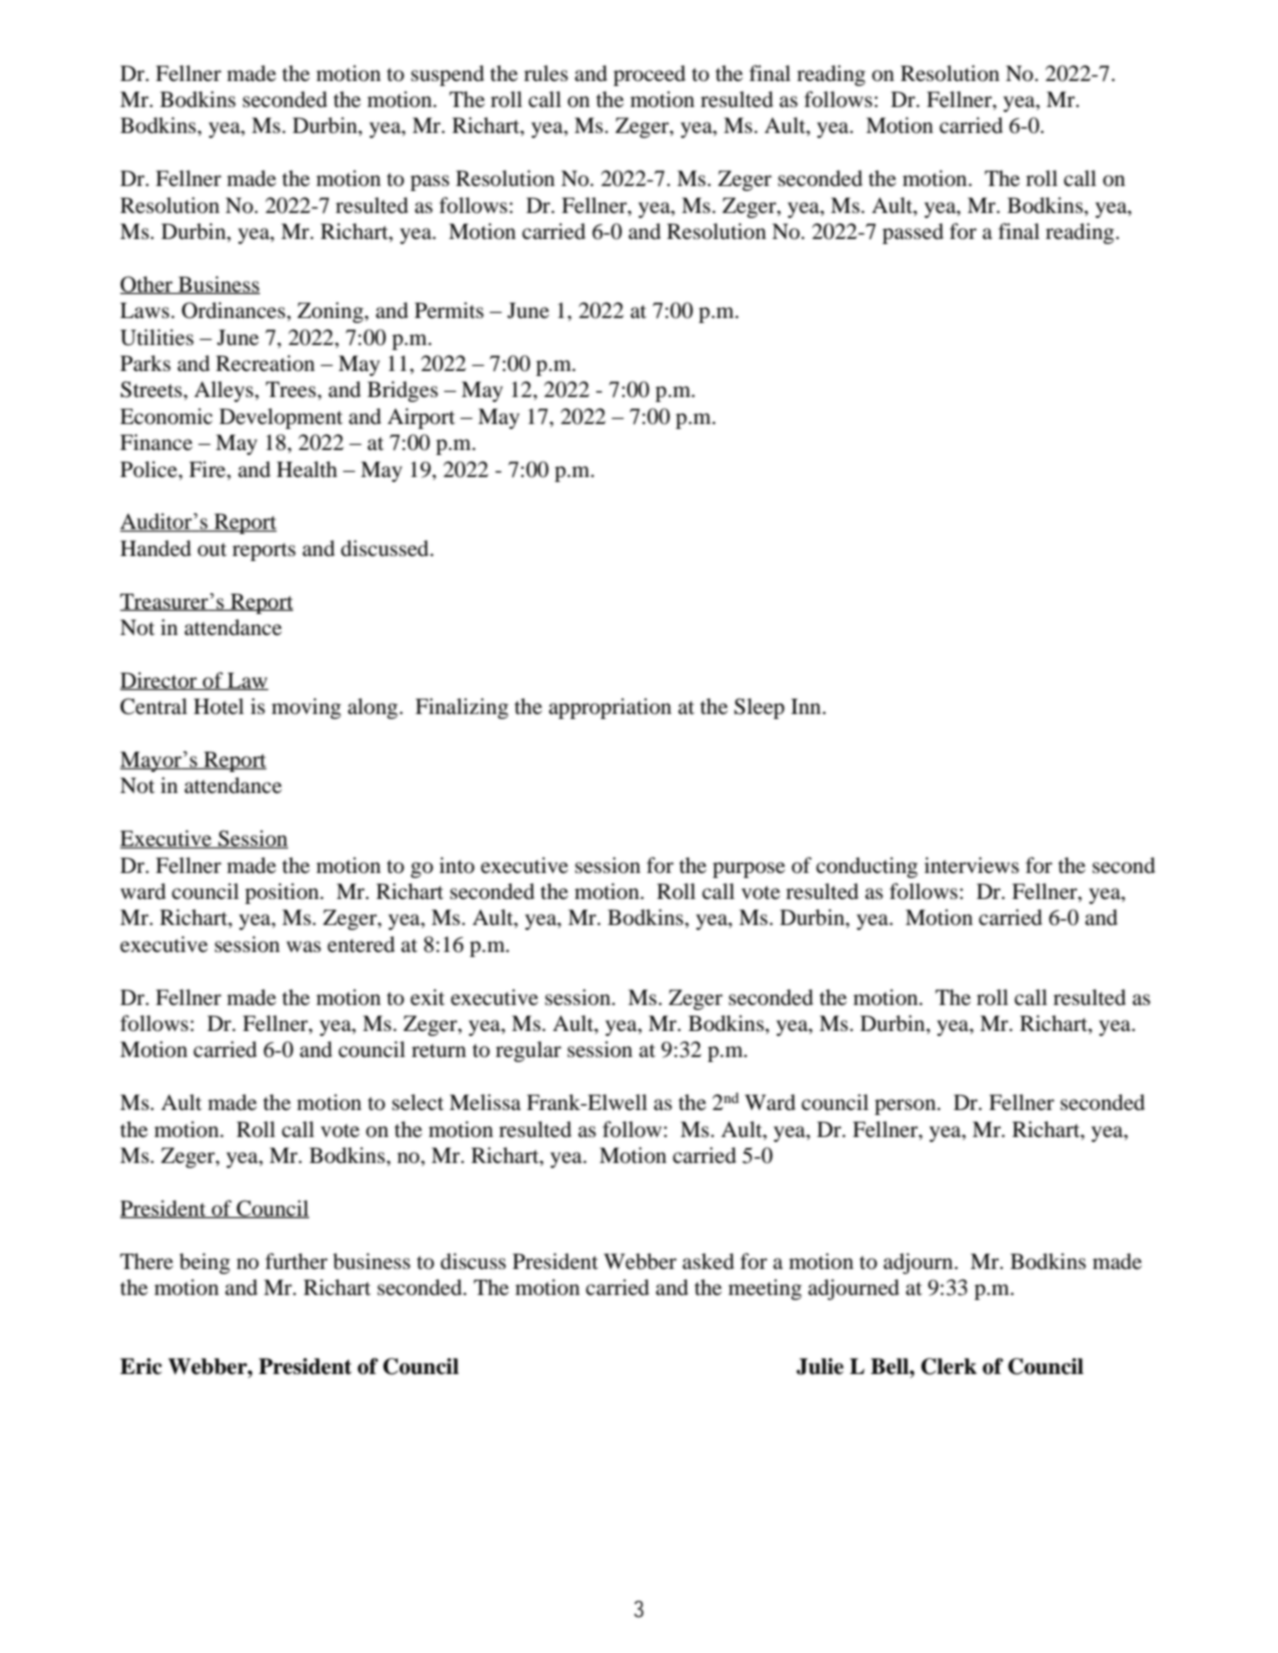 The image size is (1278, 1653). I want to click on position, so click(283, 893).
